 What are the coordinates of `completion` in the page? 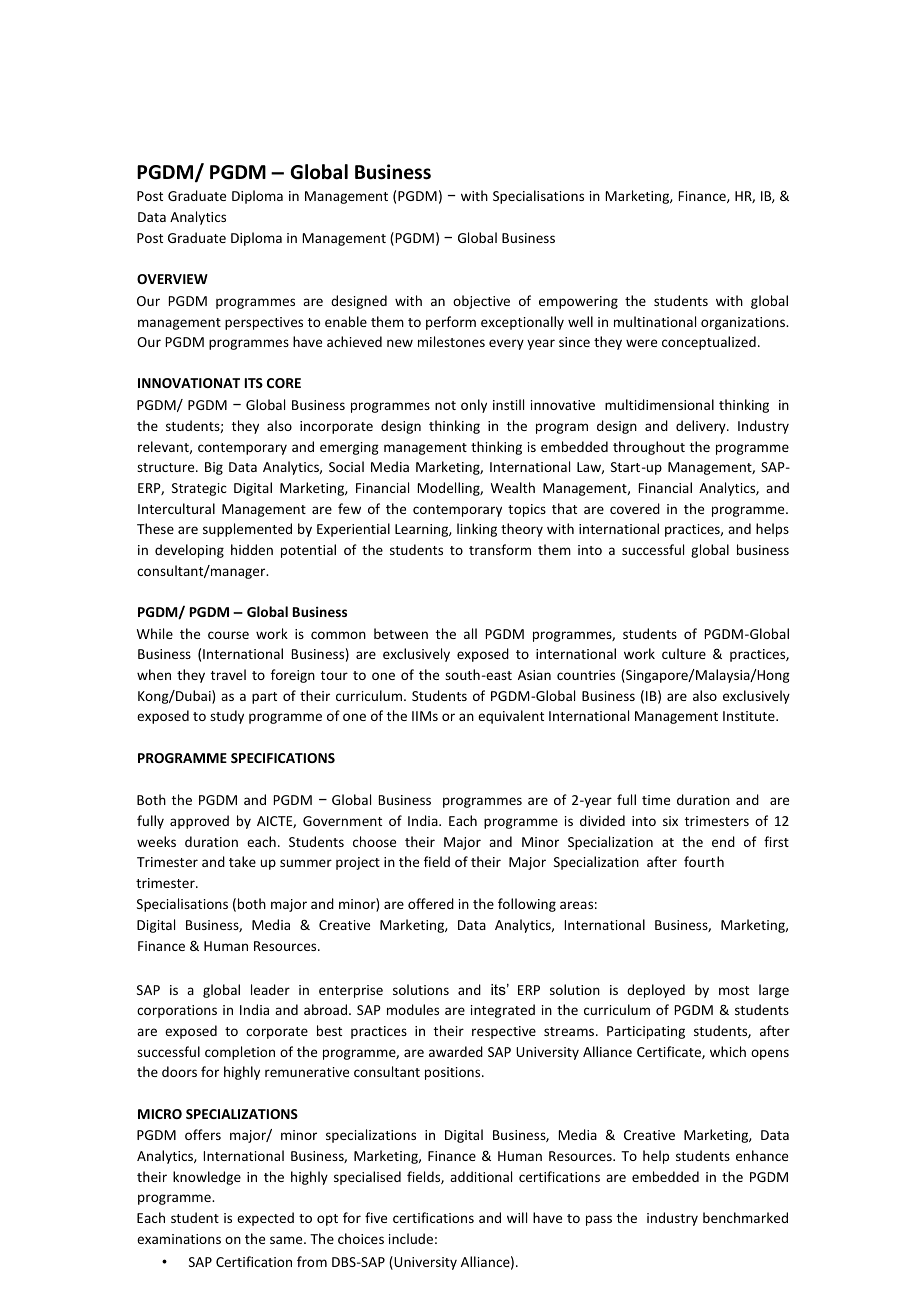 It's located at (240, 1053).
